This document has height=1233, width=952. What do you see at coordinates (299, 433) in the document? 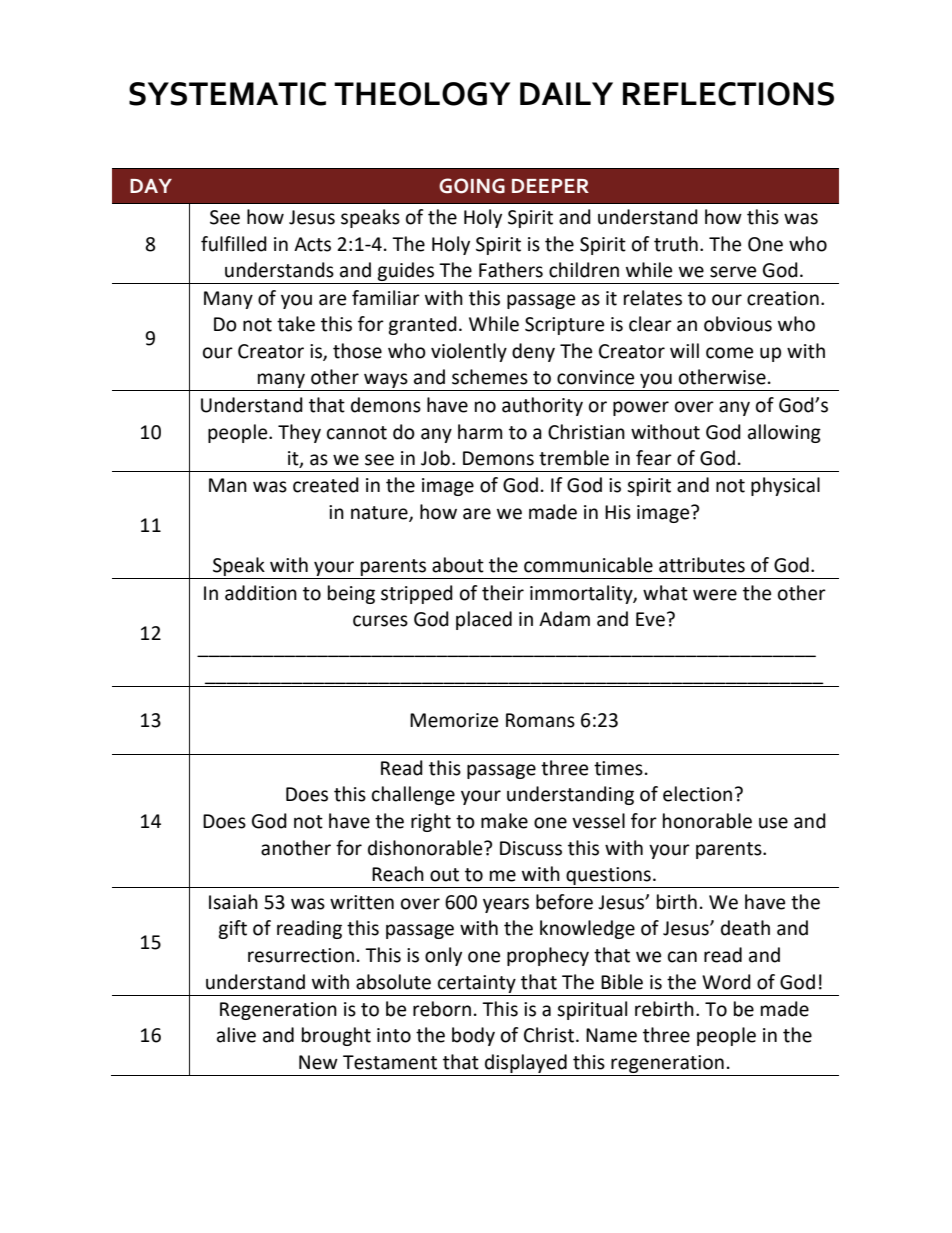
I see `They` at bounding box center [299, 433].
